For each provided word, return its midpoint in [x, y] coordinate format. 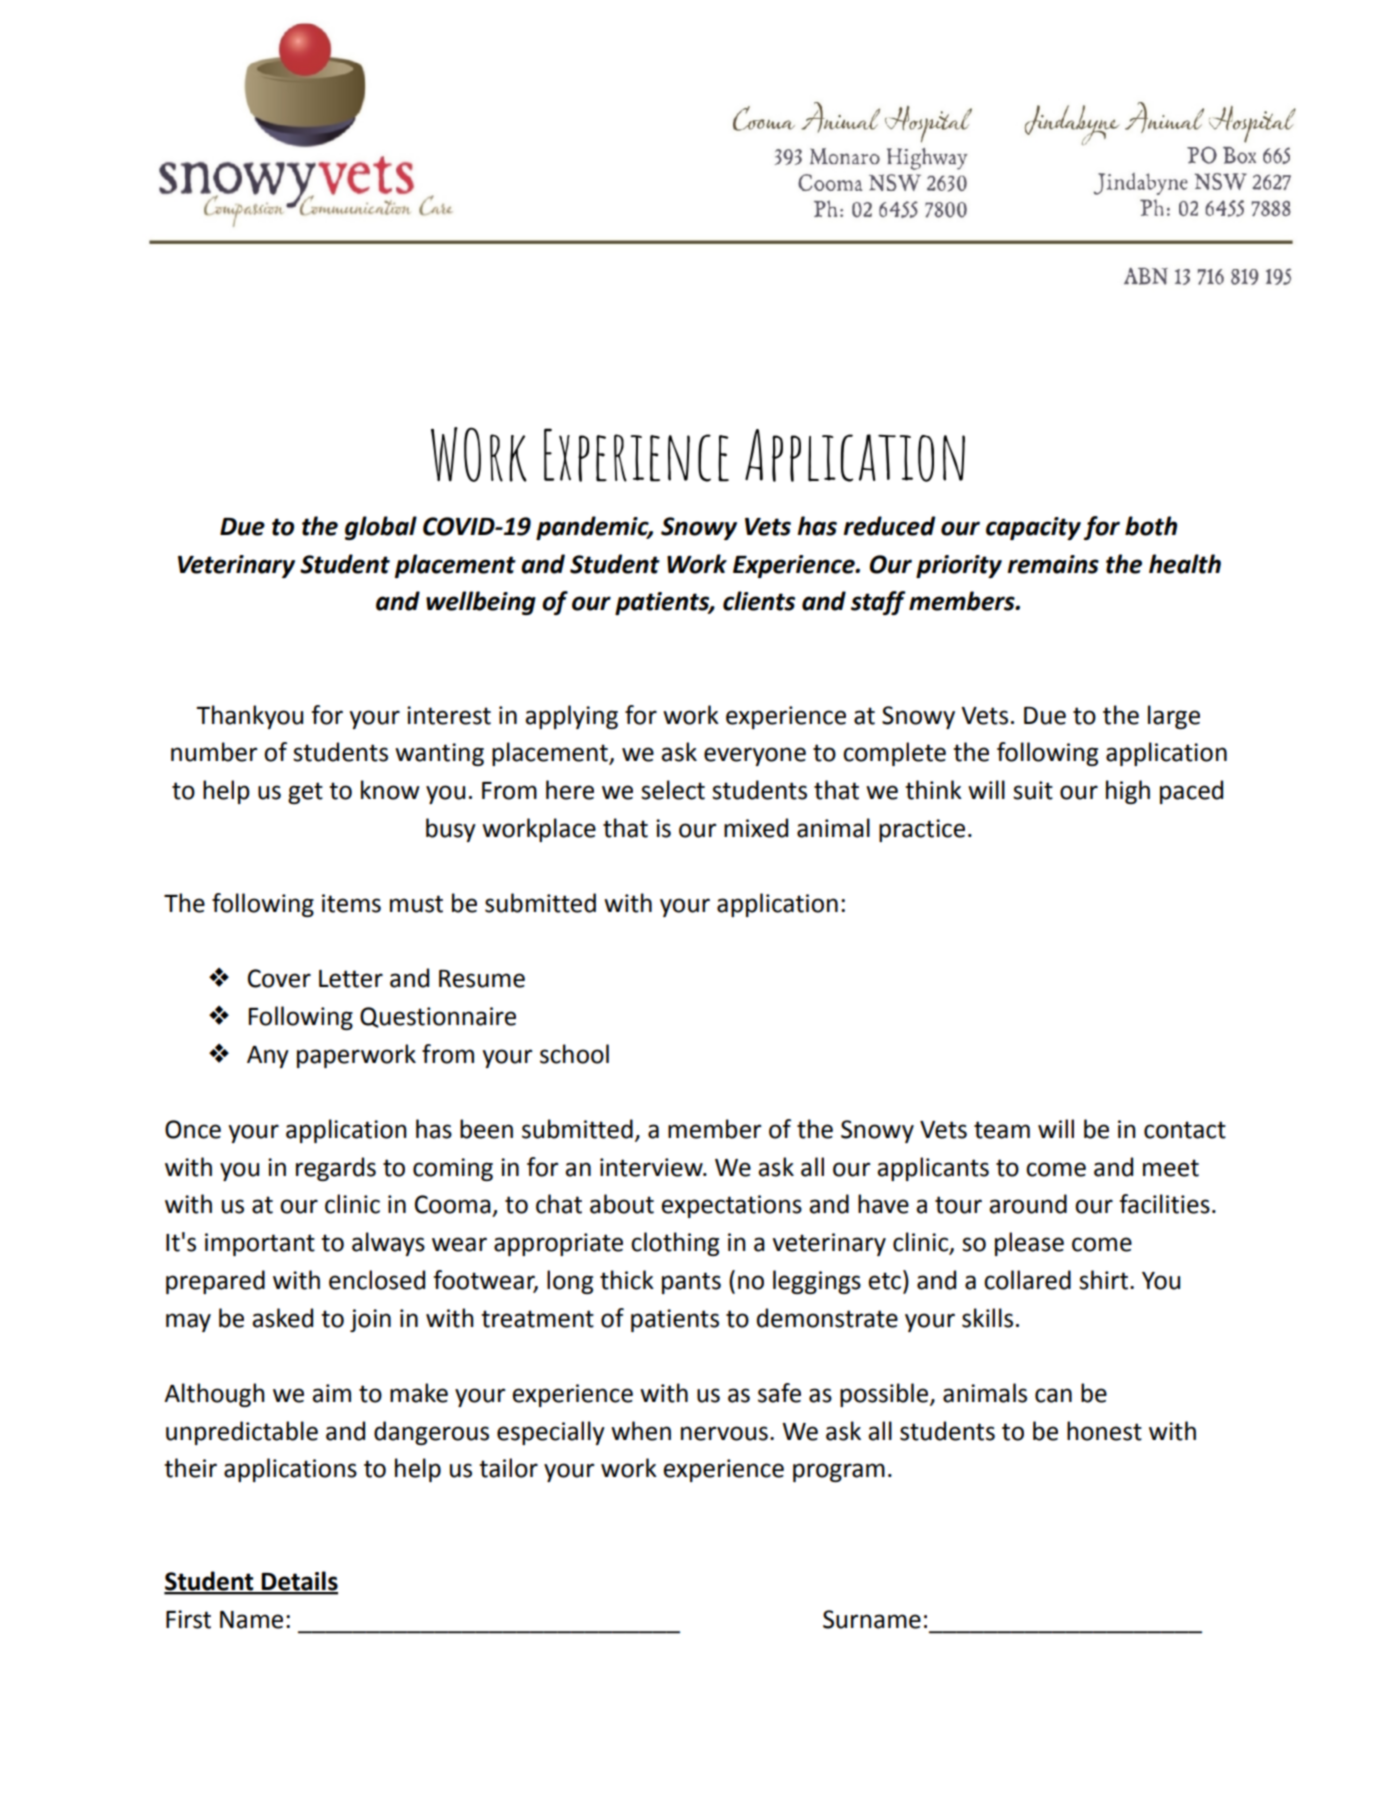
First [188, 1619]
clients [759, 601]
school [574, 1054]
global [381, 528]
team [1002, 1130]
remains [1053, 564]
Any [268, 1057]
